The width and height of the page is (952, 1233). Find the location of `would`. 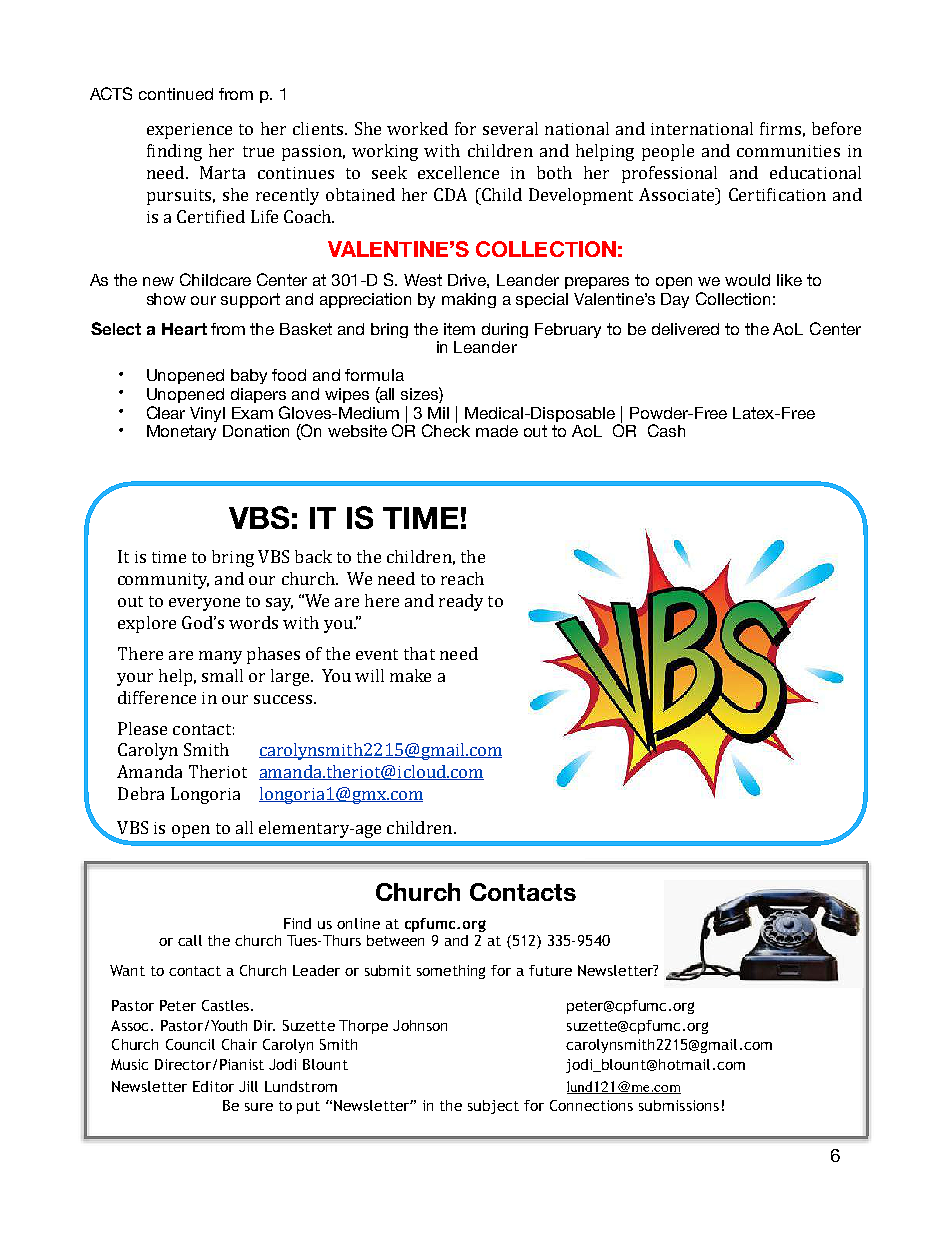

would is located at coordinates (747, 280).
